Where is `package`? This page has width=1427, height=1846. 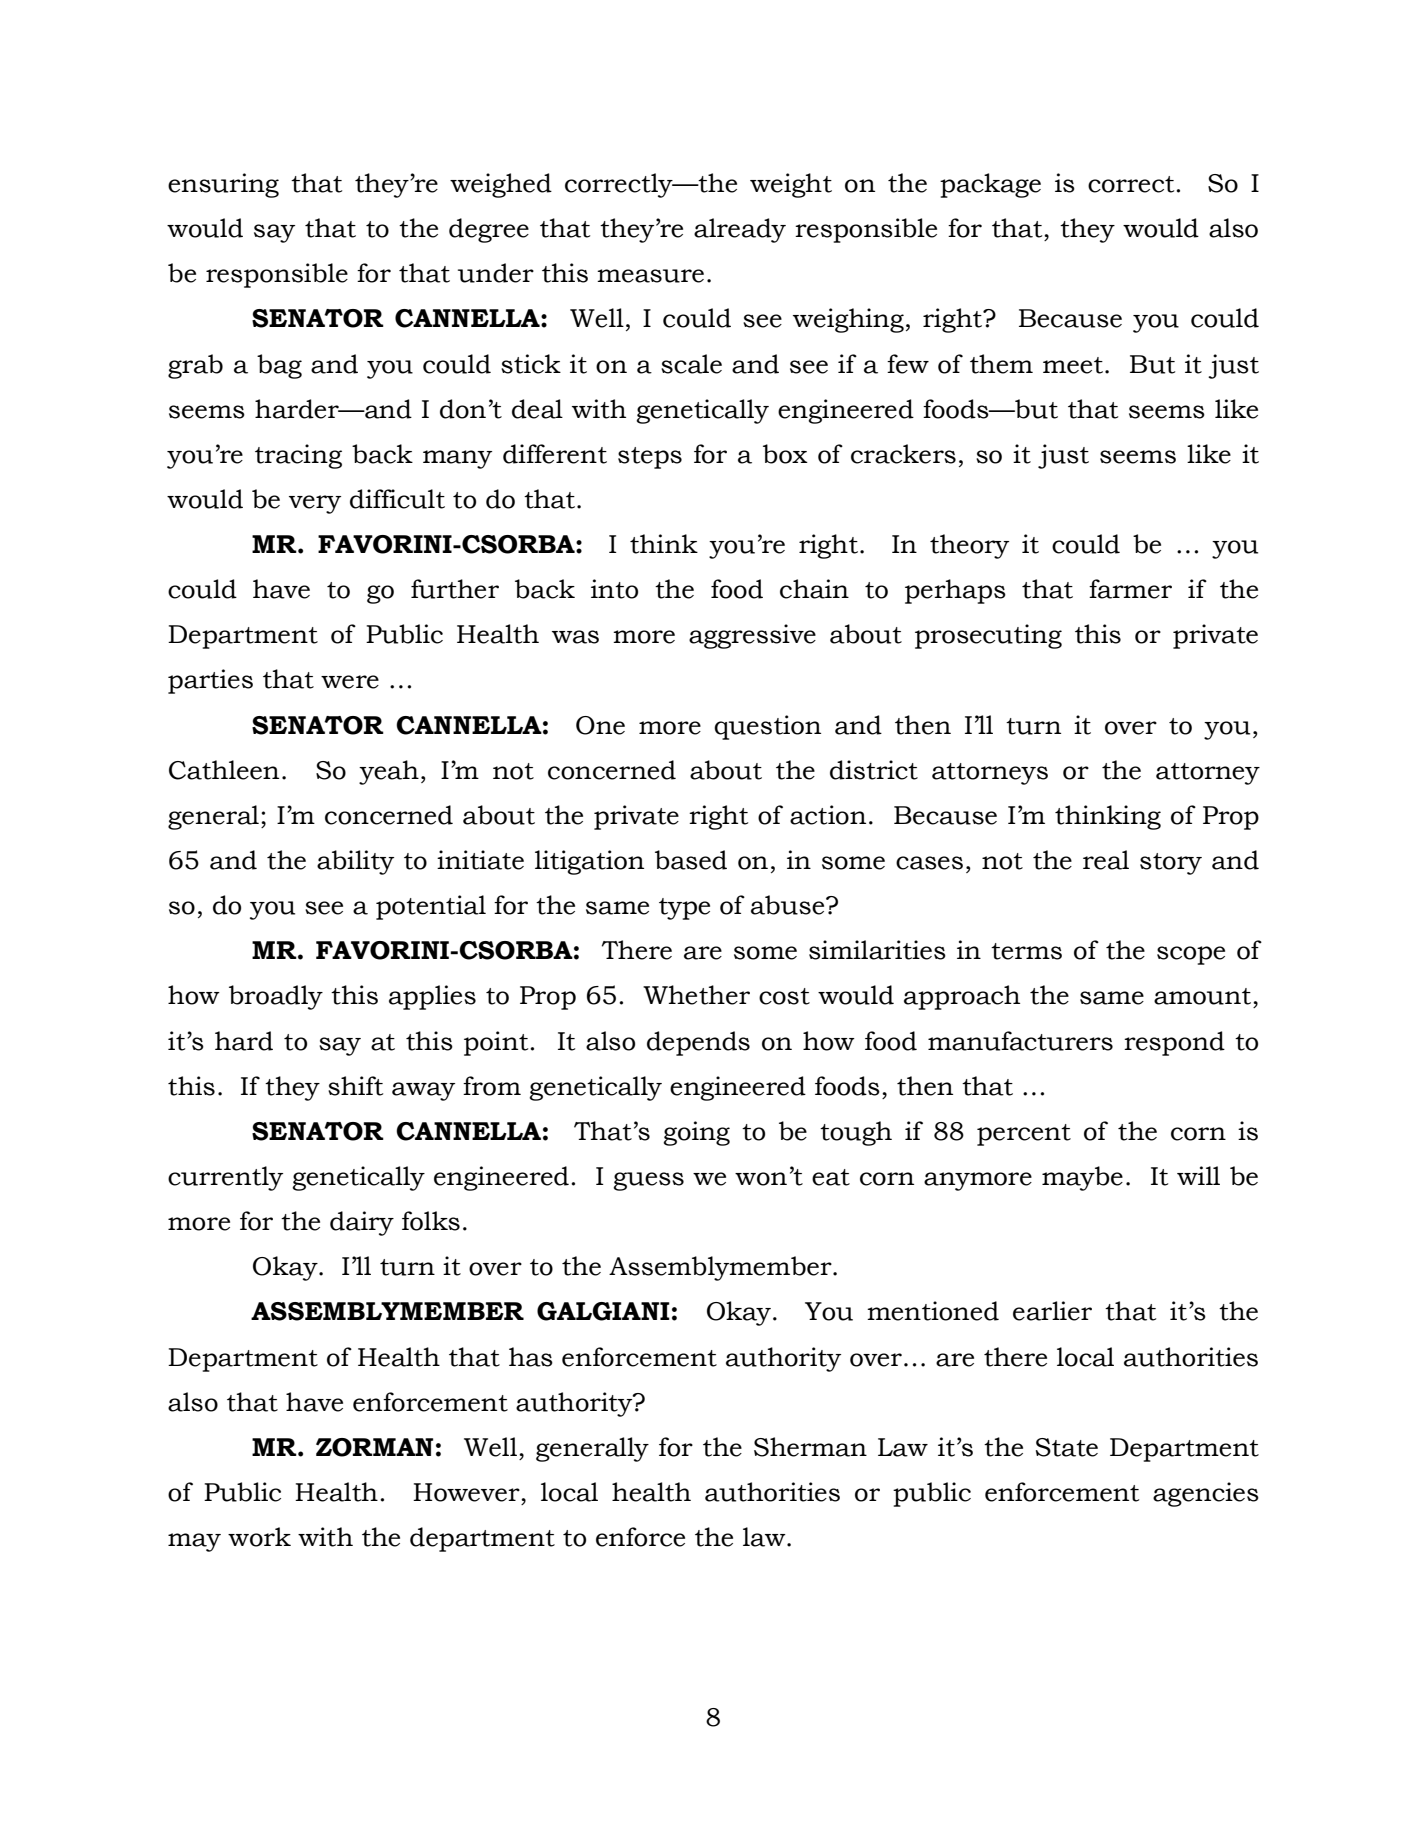 package is located at coordinates (990, 185).
